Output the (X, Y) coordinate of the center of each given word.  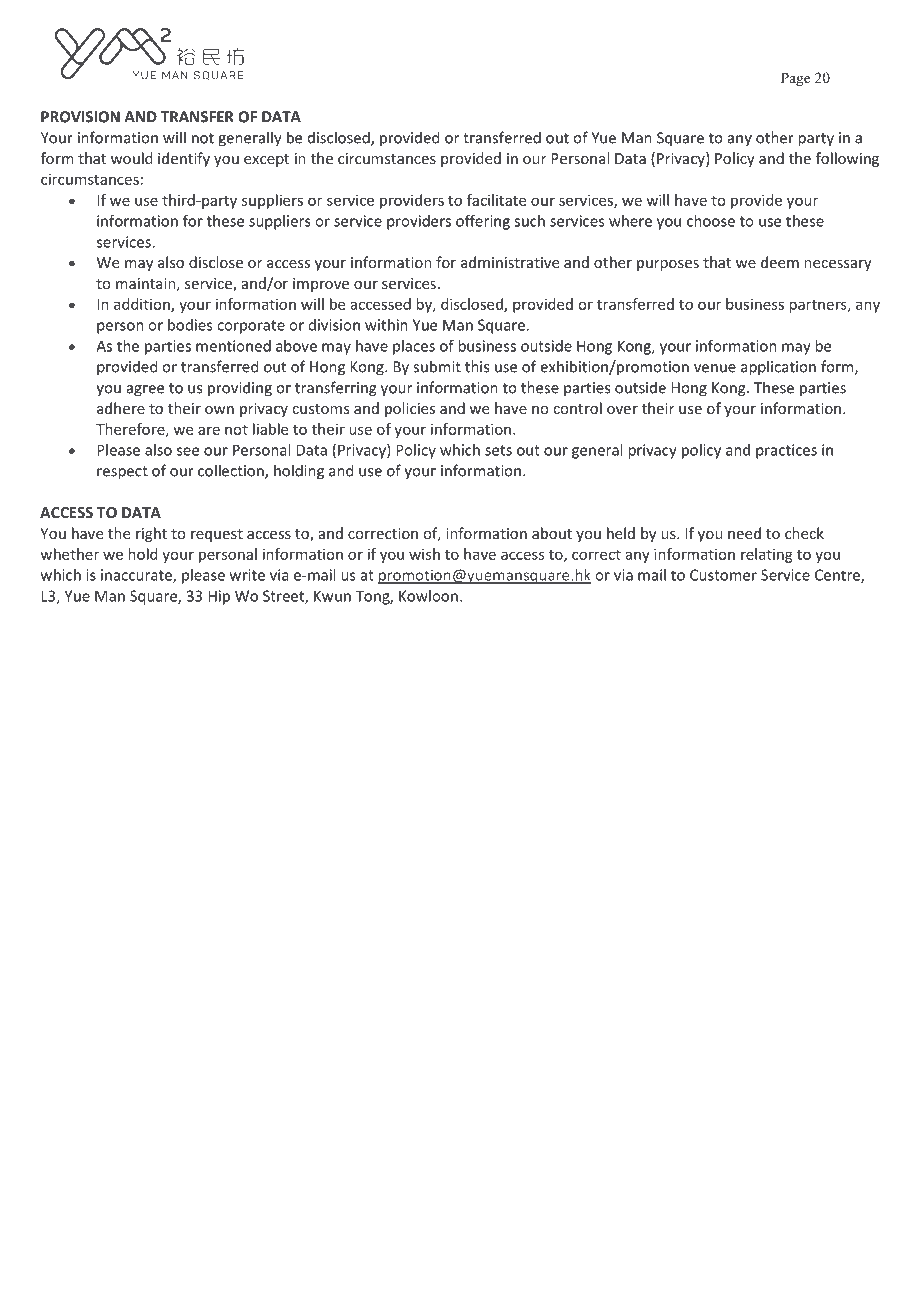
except (266, 160)
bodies (190, 325)
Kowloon (428, 596)
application (778, 368)
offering (483, 222)
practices (786, 451)
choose (711, 221)
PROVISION (80, 117)
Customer (723, 575)
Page (795, 79)
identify (184, 159)
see (188, 451)
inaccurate (137, 576)
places (414, 347)
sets (498, 450)
